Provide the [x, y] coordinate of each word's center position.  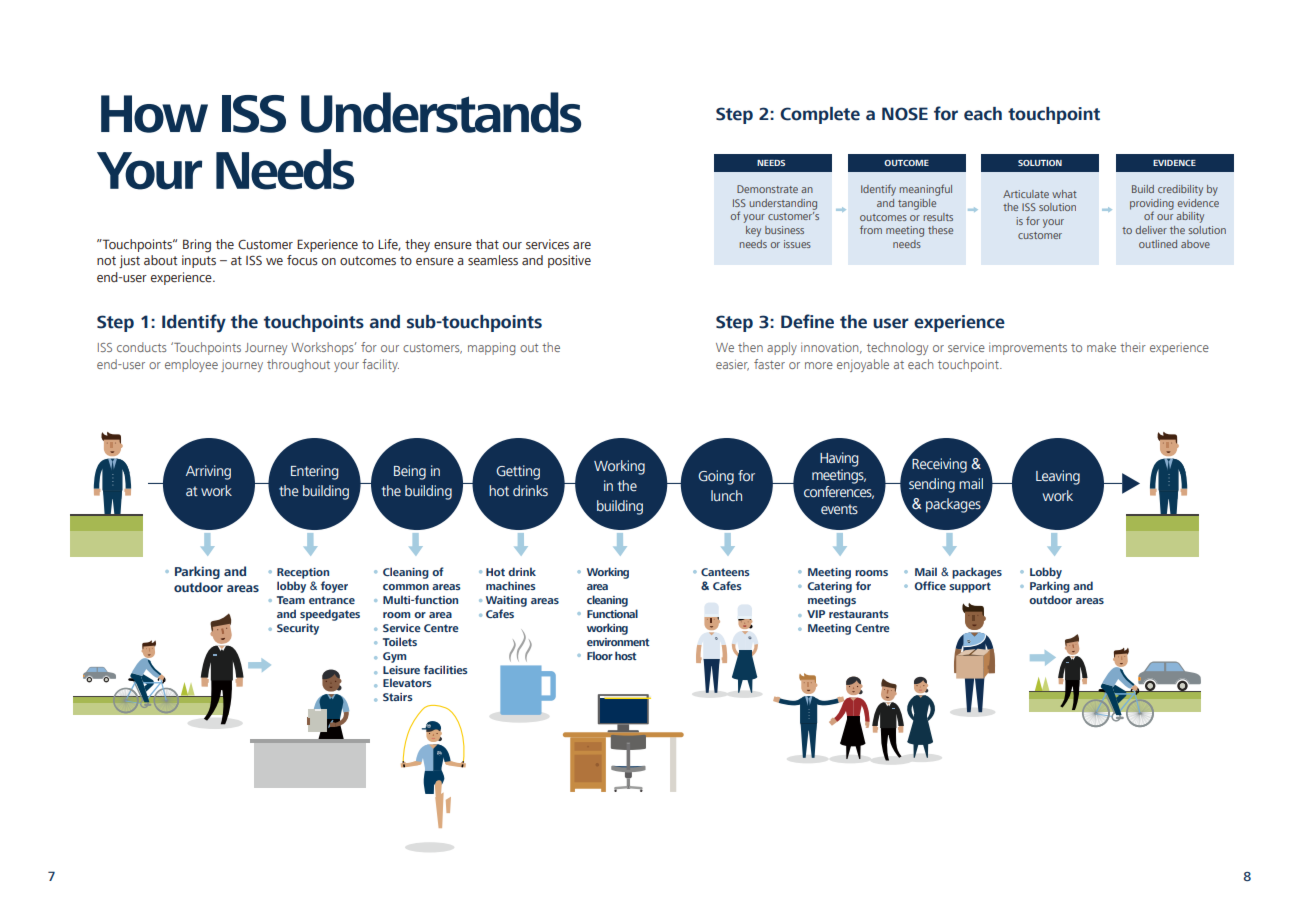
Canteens [725, 572]
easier [732, 365]
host [626, 655]
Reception [303, 573]
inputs [199, 261]
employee [191, 365]
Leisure [401, 670]
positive [569, 261]
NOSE [905, 114]
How [154, 114]
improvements [1028, 349]
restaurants [859, 614]
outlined [1158, 244]
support [970, 587]
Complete [820, 115]
